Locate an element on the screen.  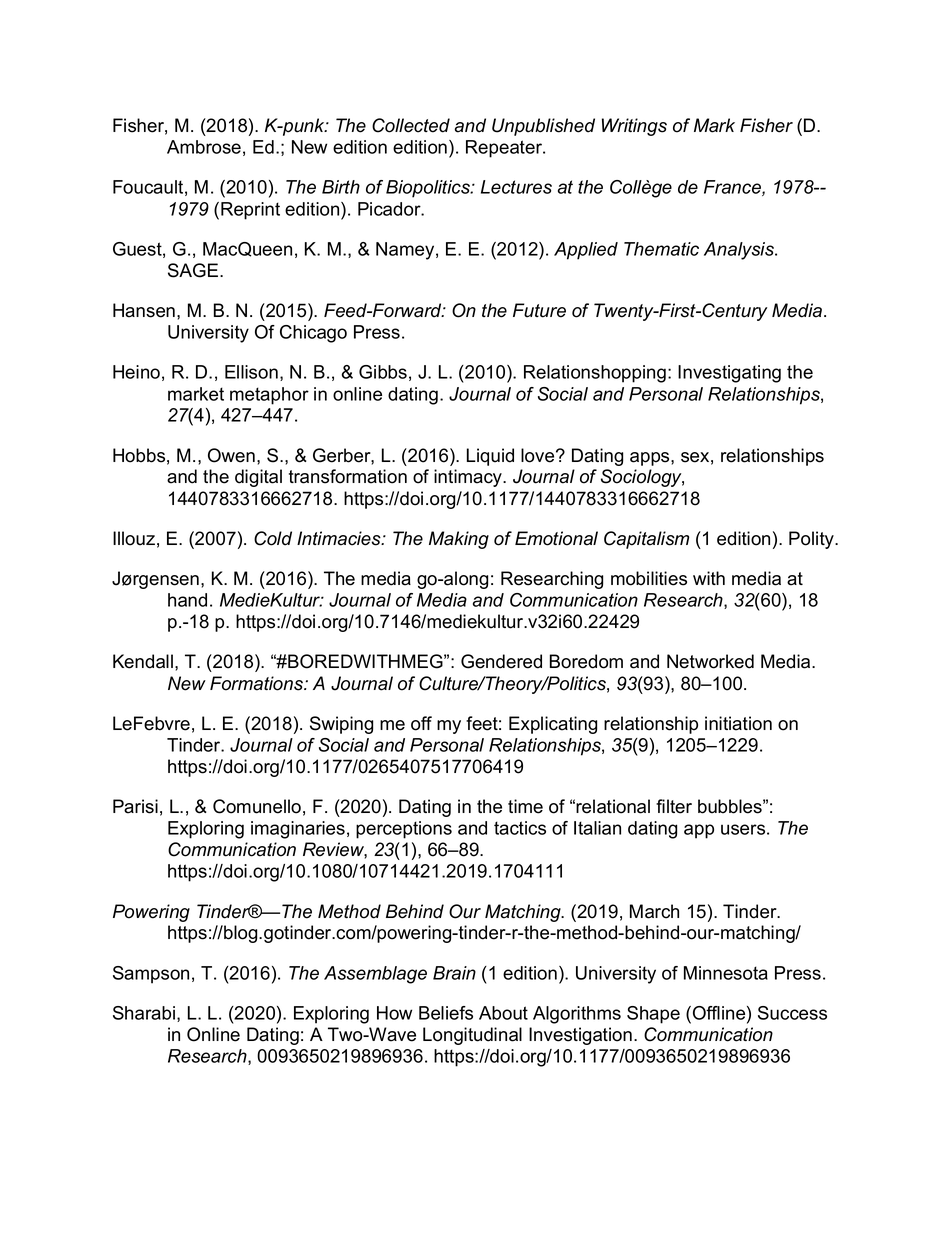
Owen is located at coordinates (231, 455).
